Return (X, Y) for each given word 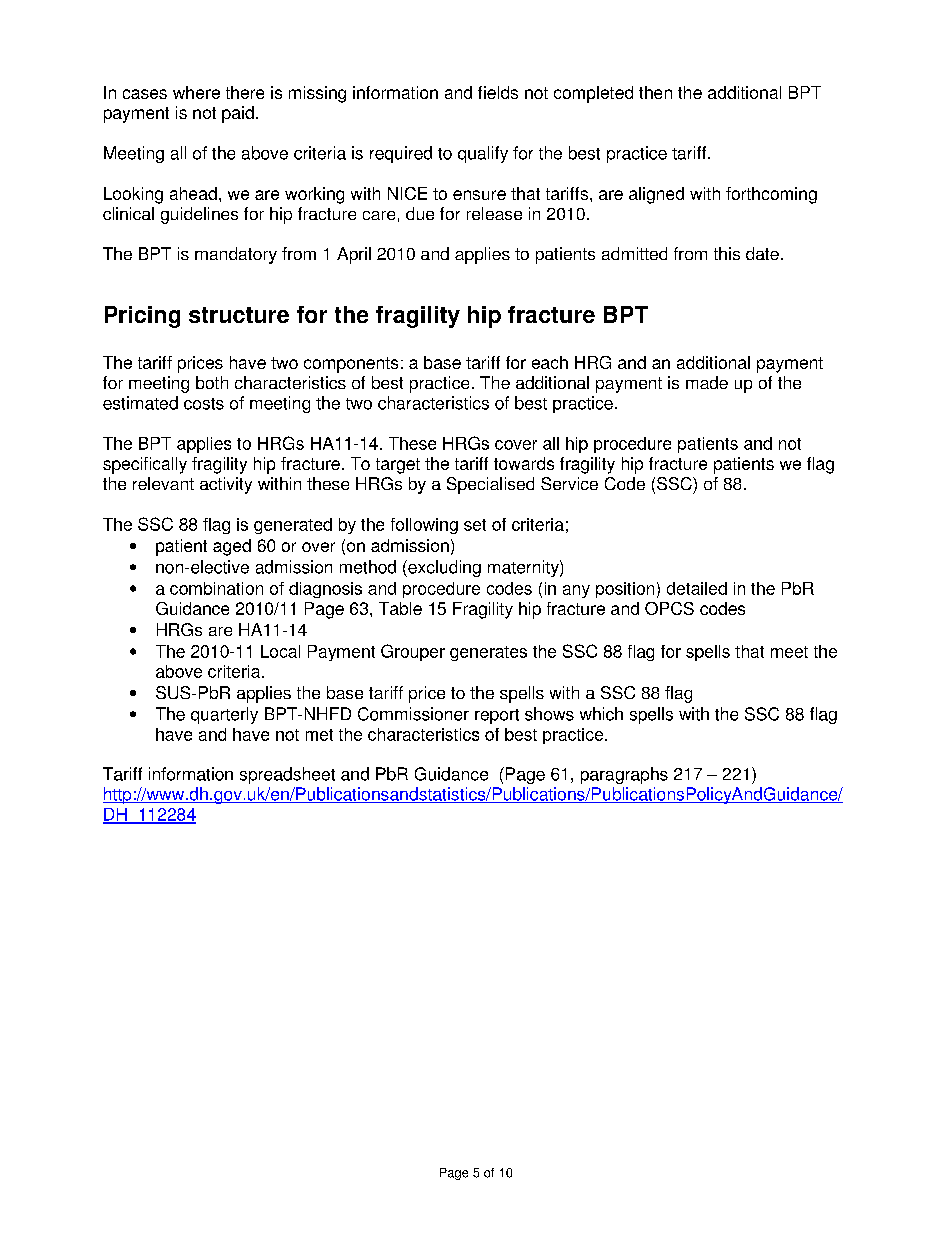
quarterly (224, 715)
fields (498, 92)
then (655, 92)
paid (238, 114)
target (398, 466)
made (707, 382)
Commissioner (413, 714)
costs (204, 404)
